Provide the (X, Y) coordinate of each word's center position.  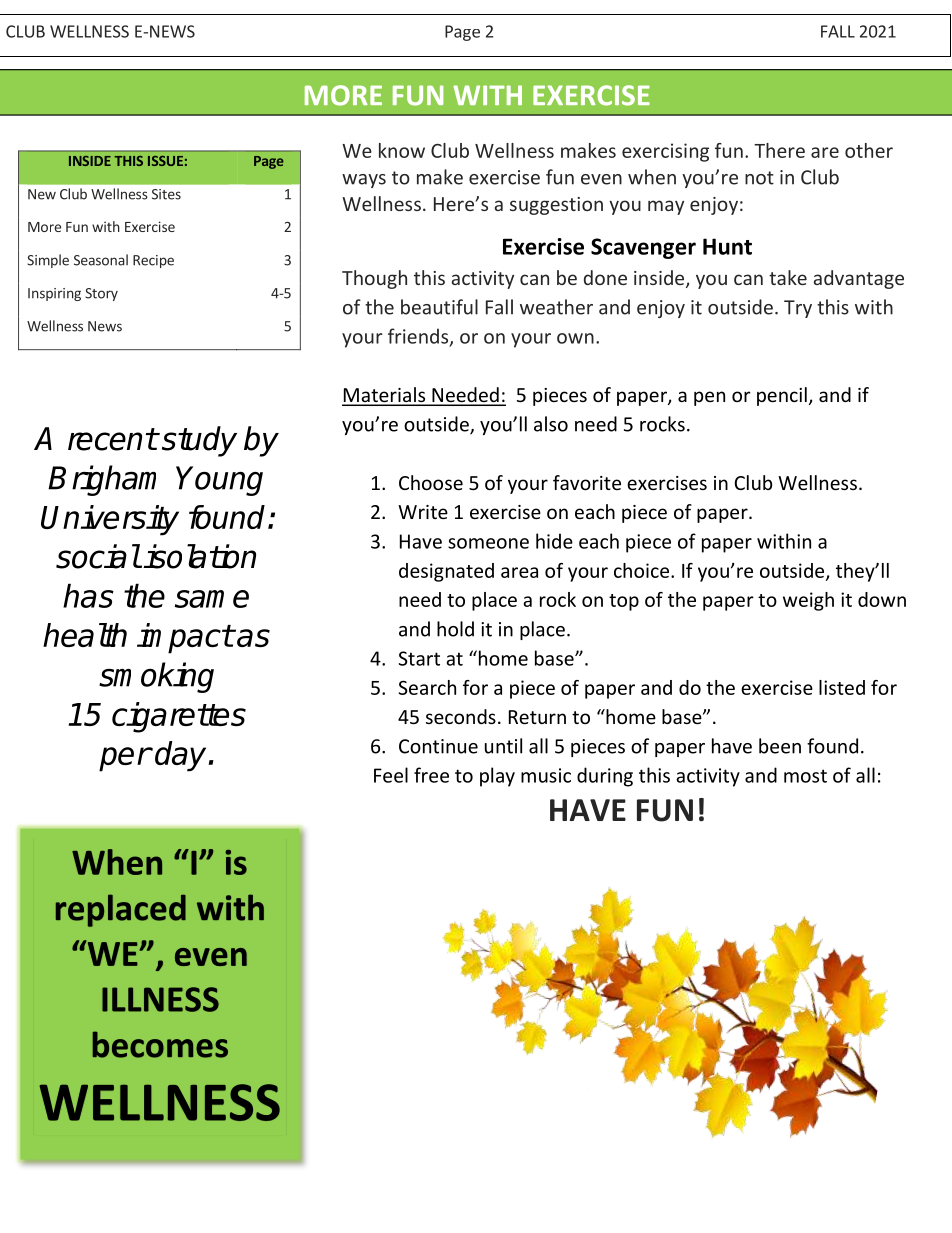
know (402, 150)
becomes (160, 1044)
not (759, 178)
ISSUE (165, 161)
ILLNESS (160, 999)
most (805, 776)
